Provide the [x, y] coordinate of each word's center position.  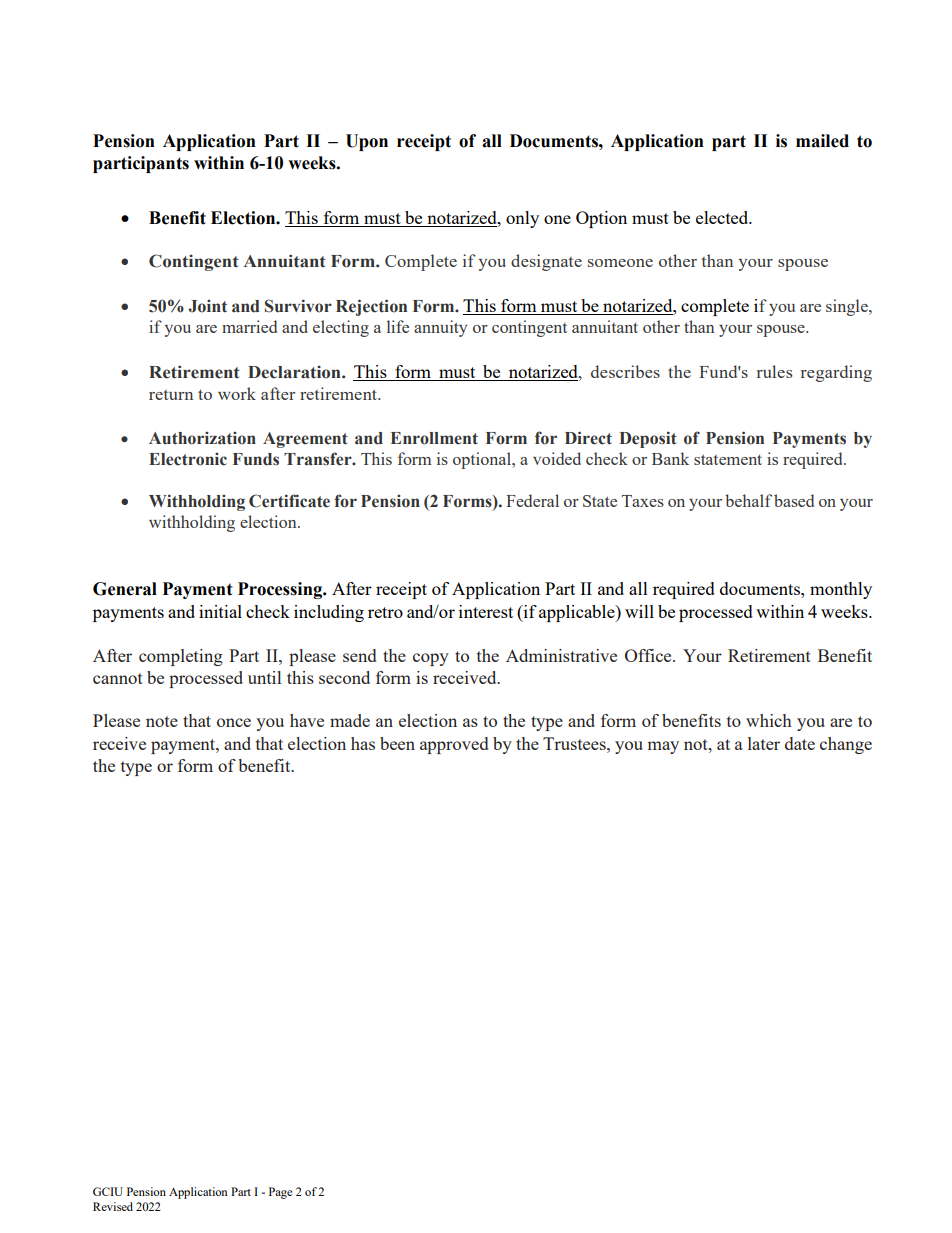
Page [280, 1193]
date [800, 743]
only [522, 219]
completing [181, 657]
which [769, 720]
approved [454, 745]
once [234, 722]
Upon [367, 142]
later [764, 743]
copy [431, 659]
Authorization [202, 438]
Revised [113, 1206]
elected [723, 217]
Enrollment [434, 438]
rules [775, 371]
